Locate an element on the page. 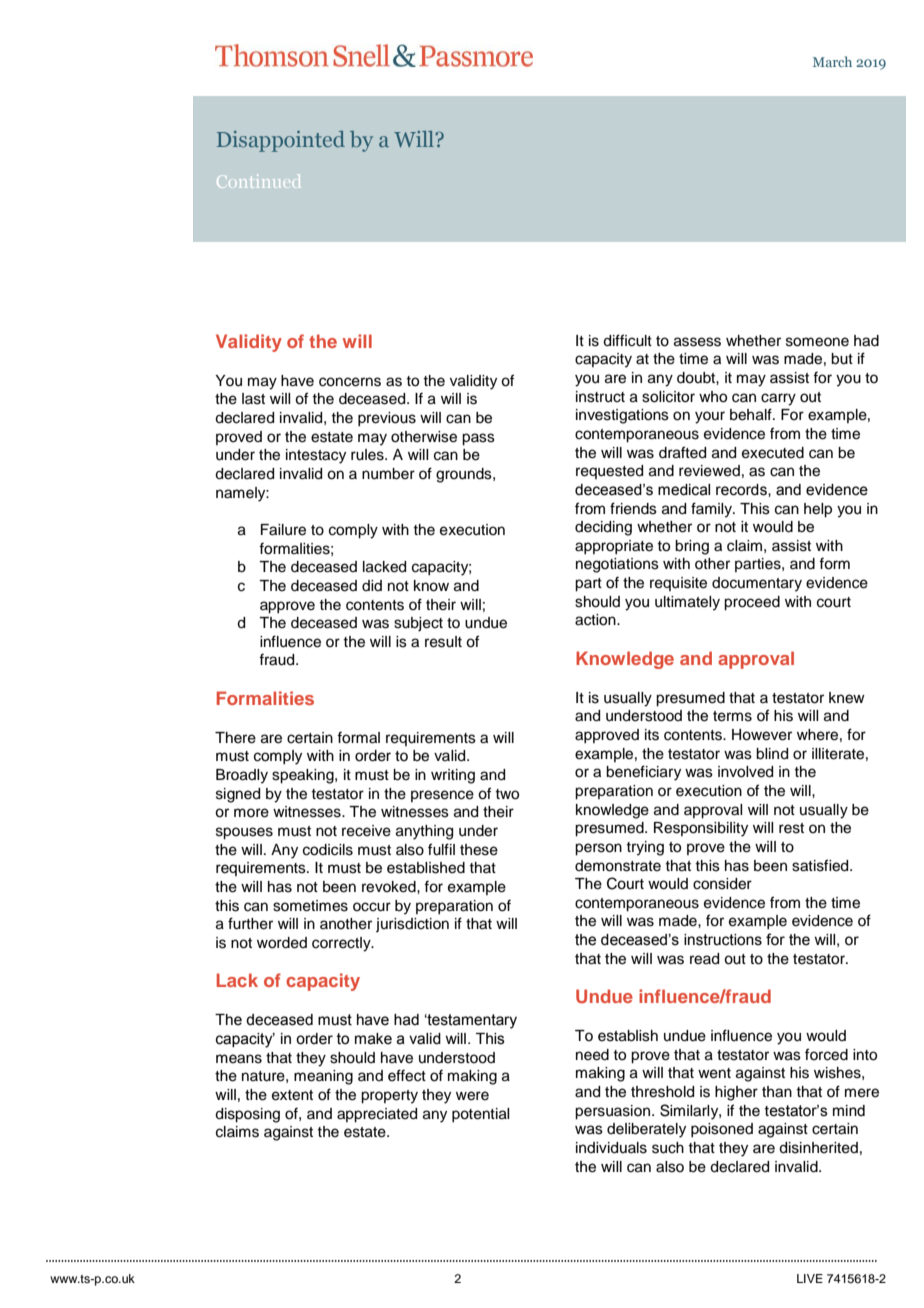  knew is located at coordinates (847, 698).
